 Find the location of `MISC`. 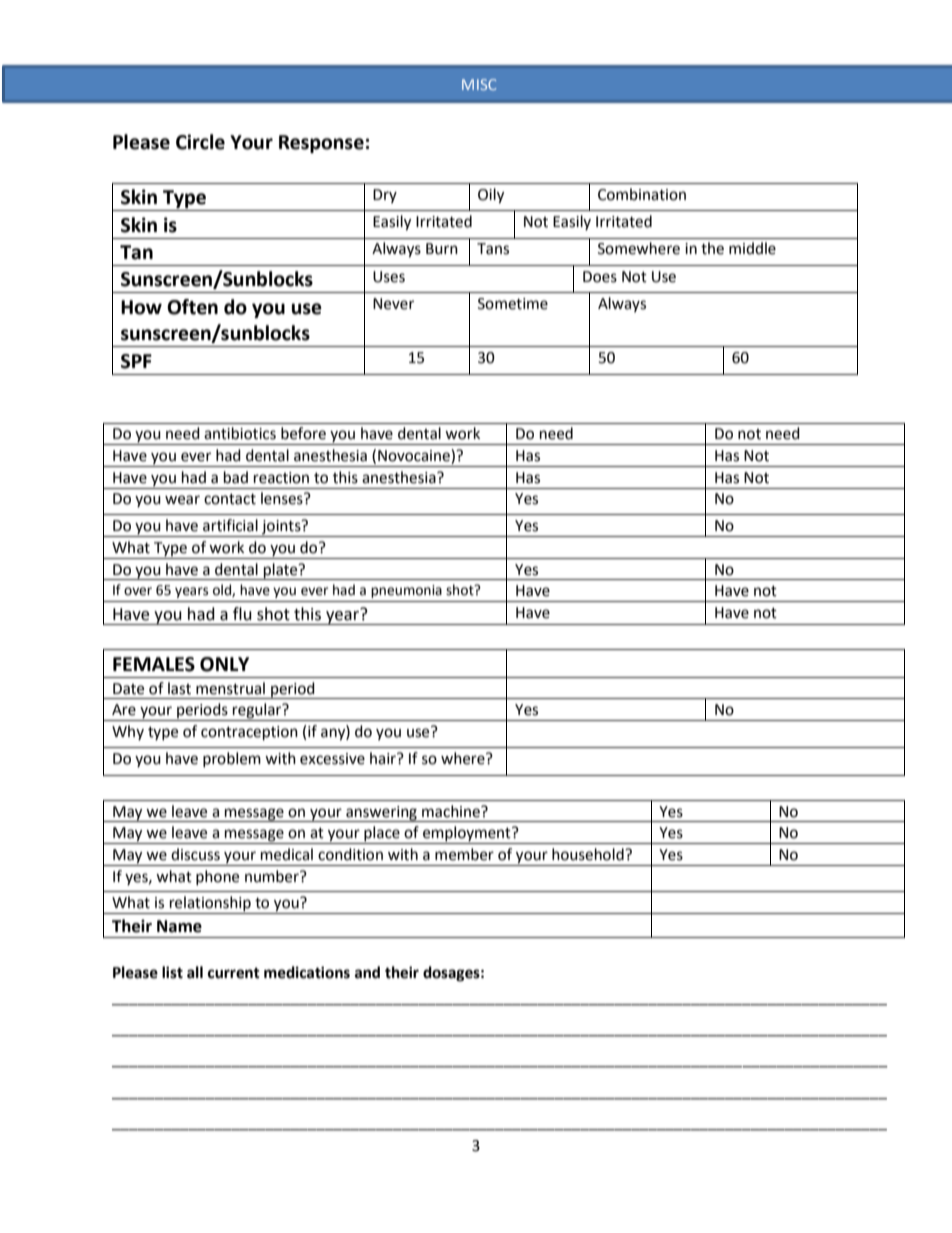

MISC is located at coordinates (479, 84).
